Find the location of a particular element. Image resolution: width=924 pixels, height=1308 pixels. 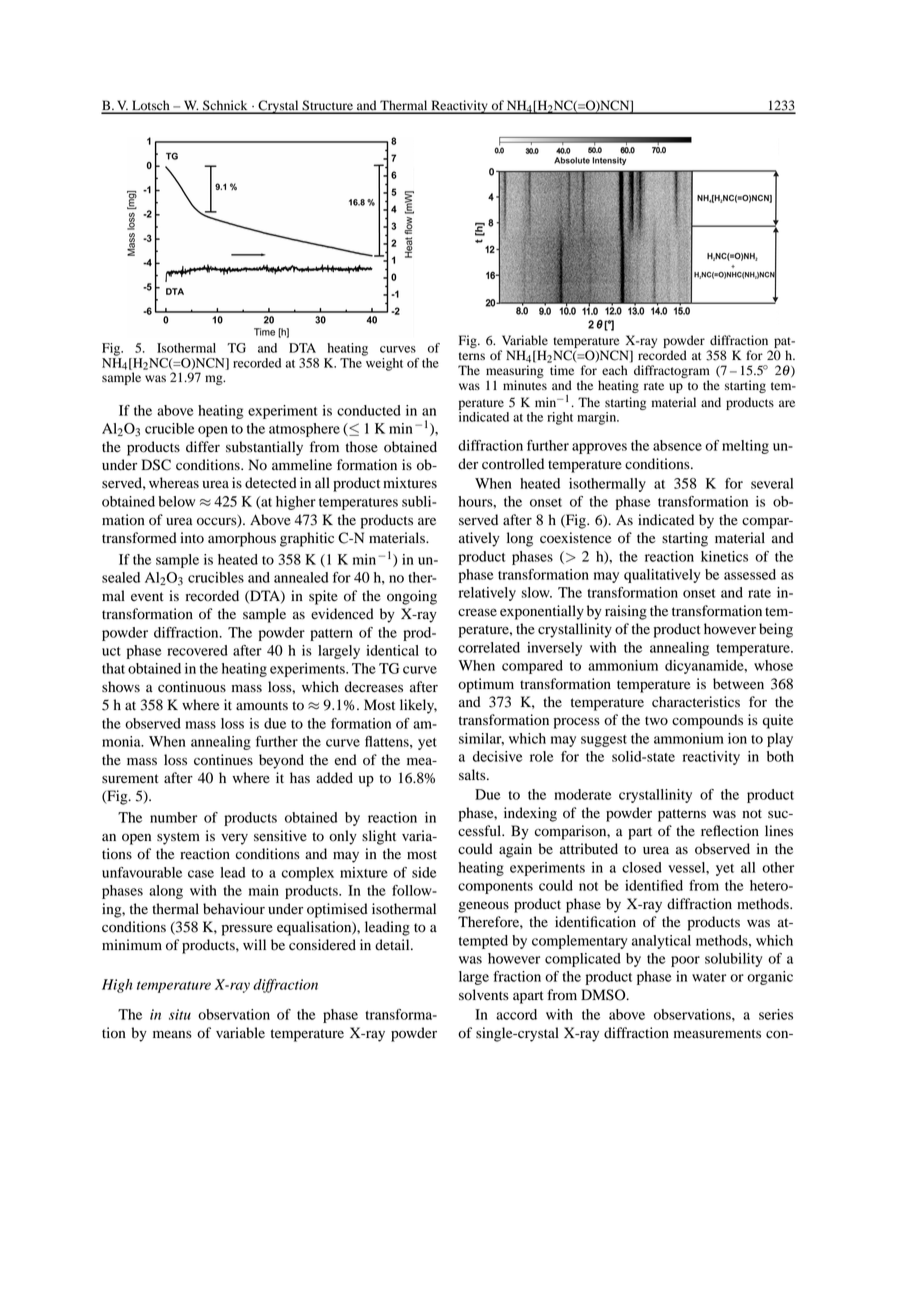

recovered is located at coordinates (197, 650).
